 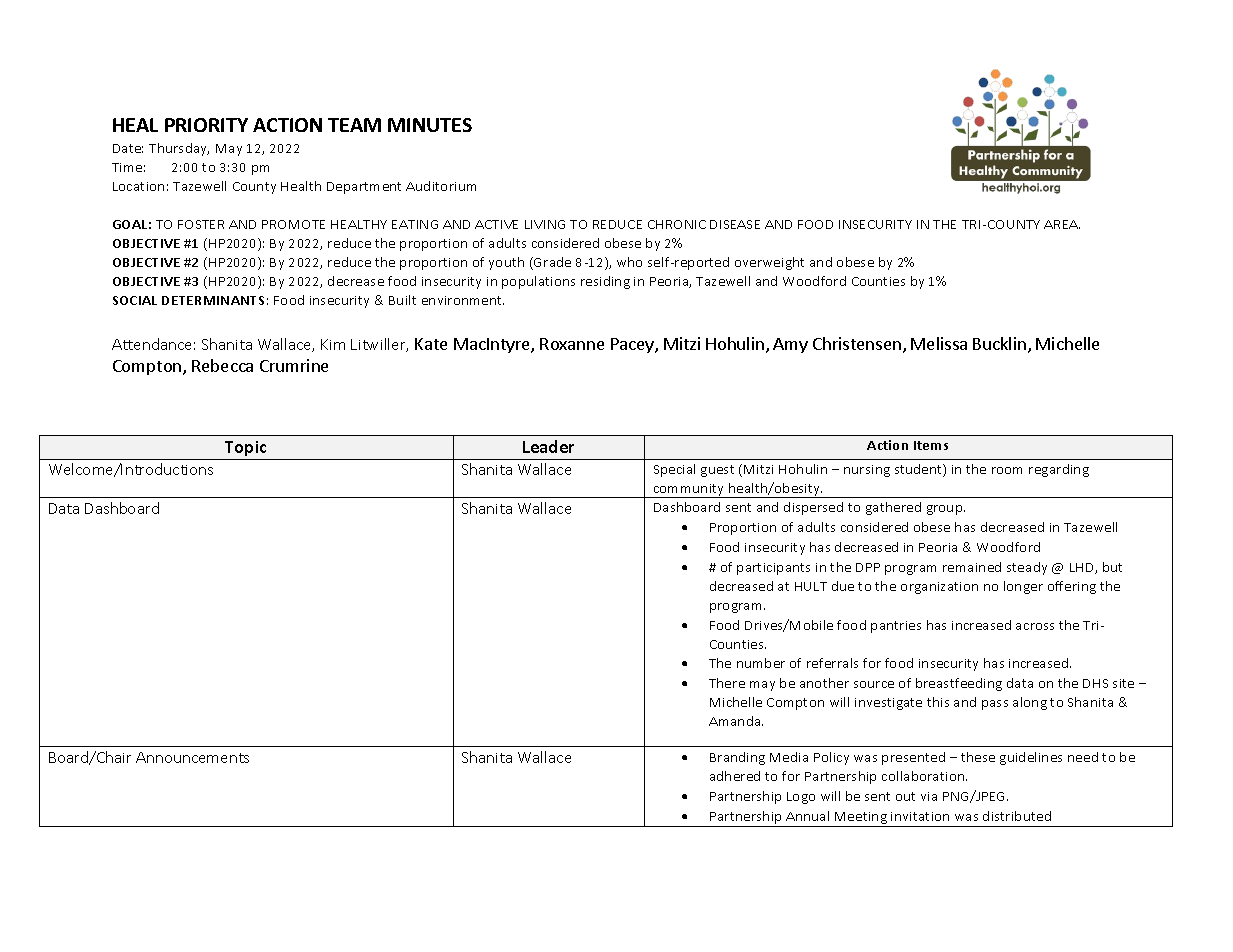 What do you see at coordinates (1035, 626) in the image?
I see `across` at bounding box center [1035, 626].
